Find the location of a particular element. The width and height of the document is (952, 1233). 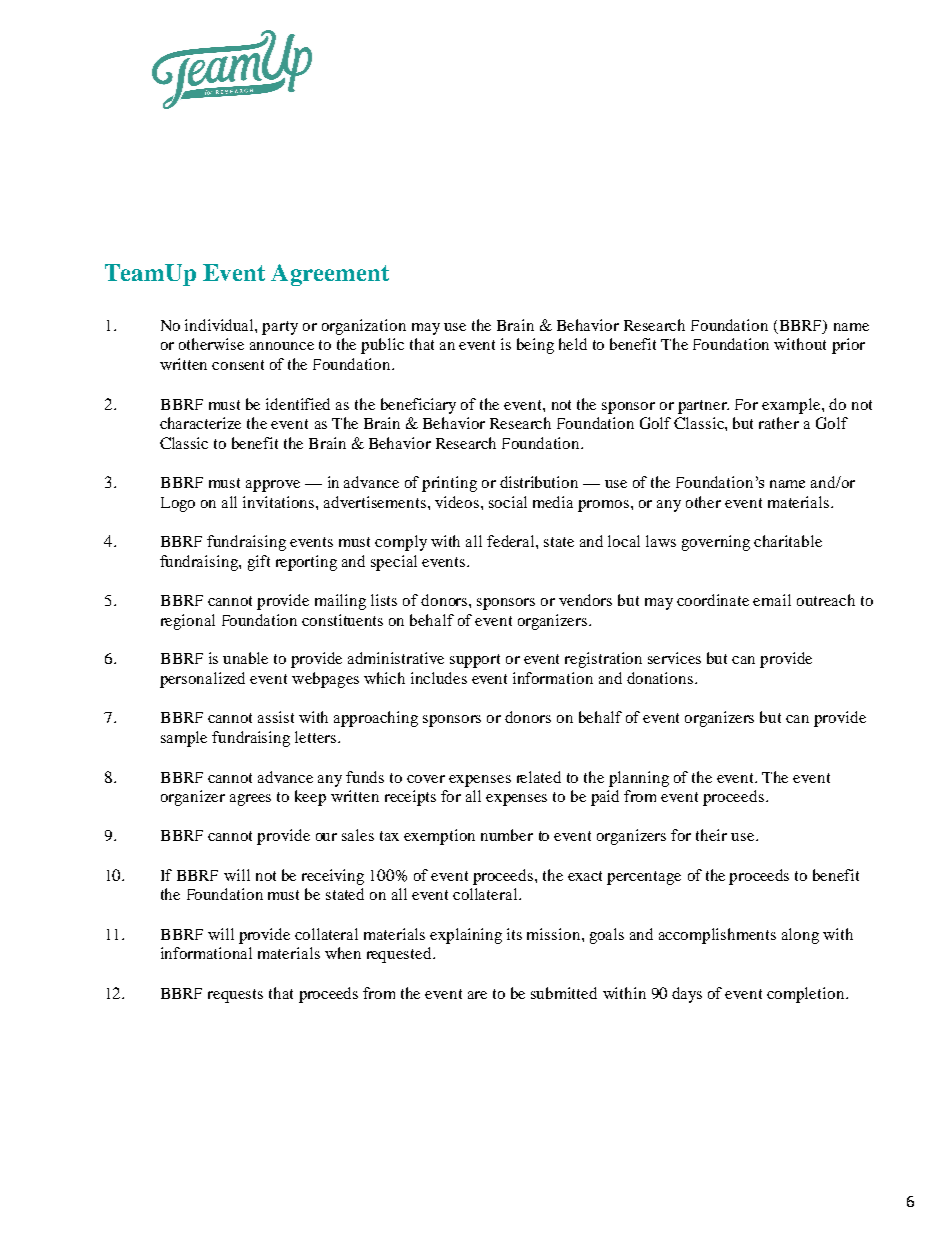

rather is located at coordinates (779, 423).
